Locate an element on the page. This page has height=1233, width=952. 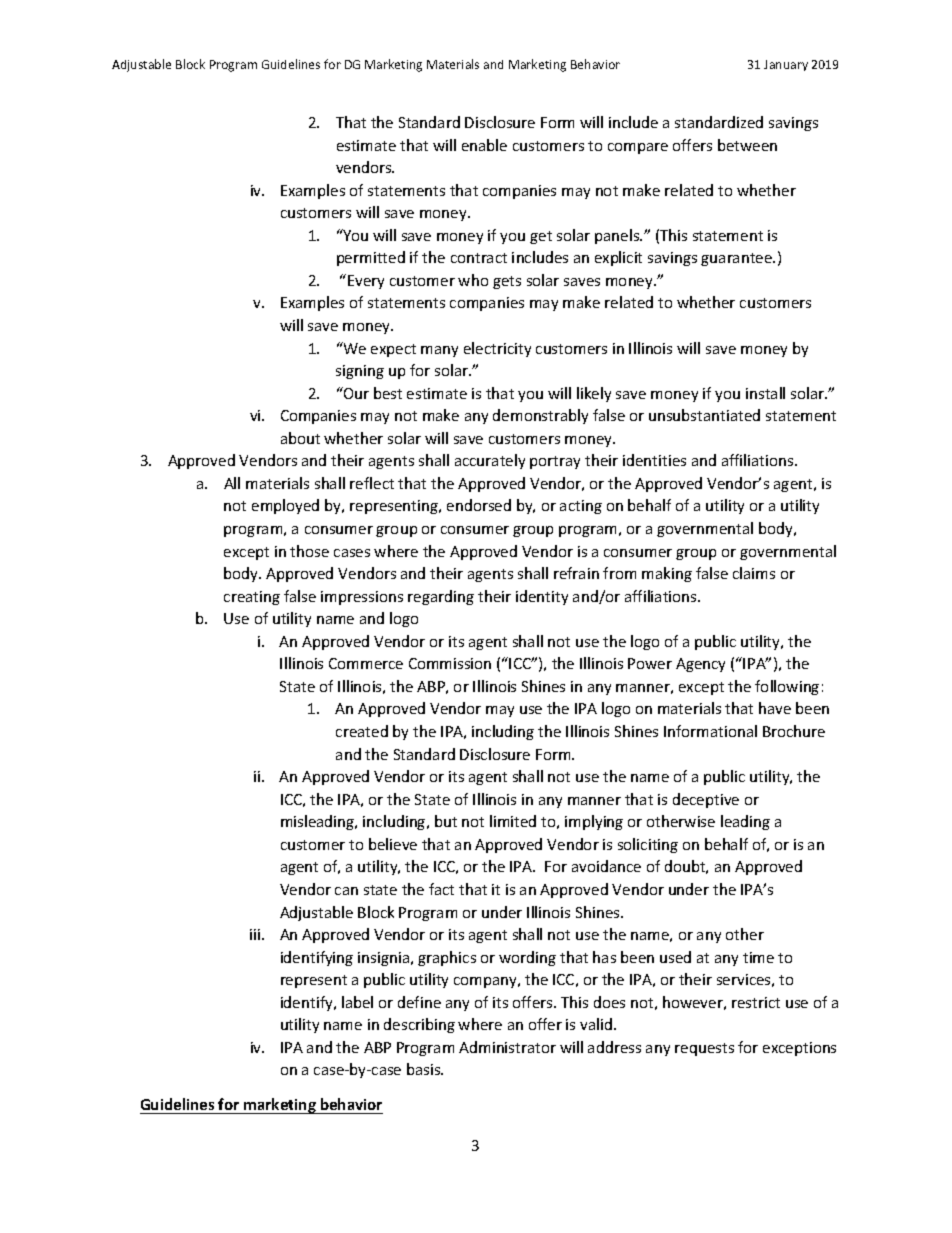
label is located at coordinates (357, 1002).
